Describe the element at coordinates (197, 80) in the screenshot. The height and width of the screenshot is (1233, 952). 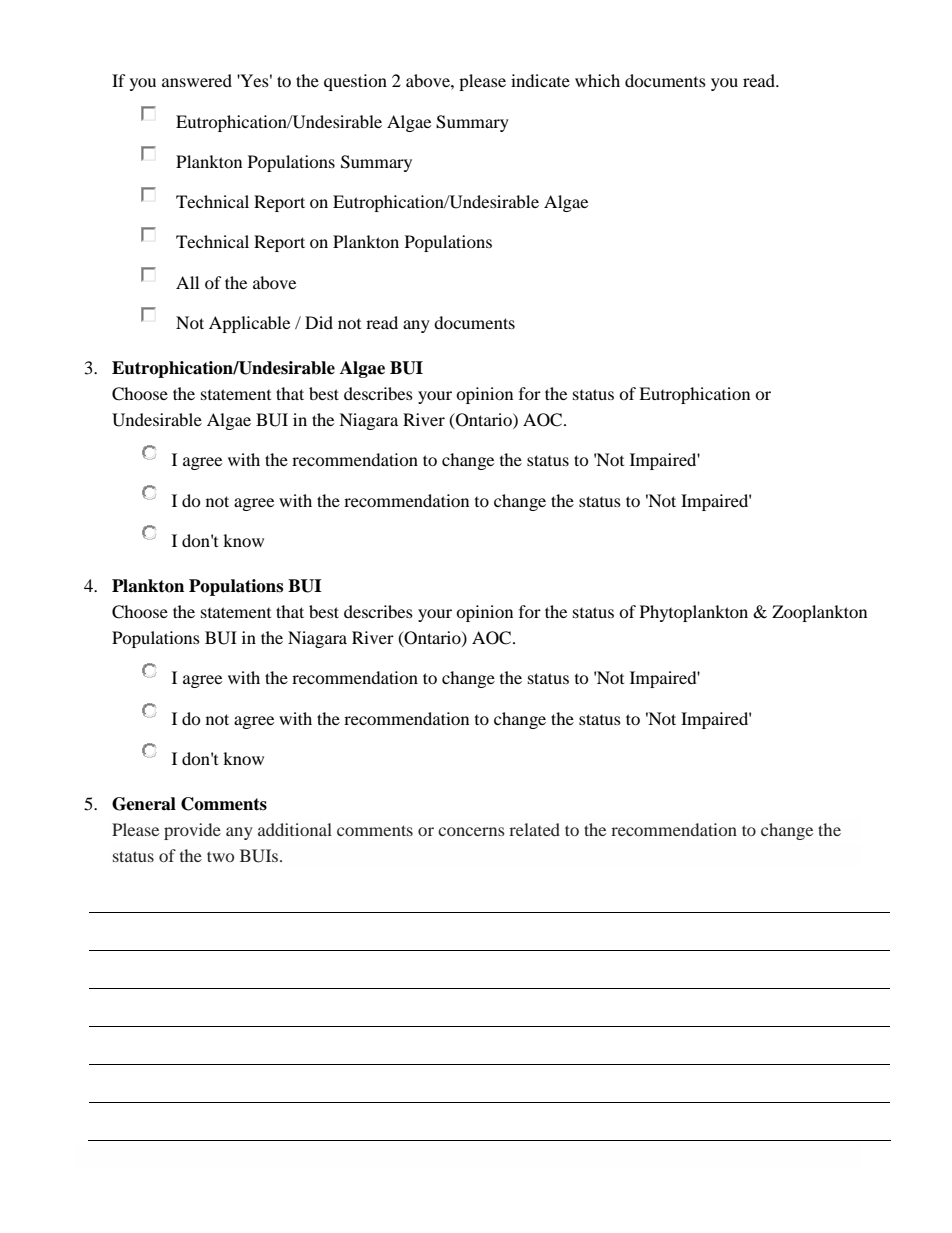
I see `answered` at that location.
